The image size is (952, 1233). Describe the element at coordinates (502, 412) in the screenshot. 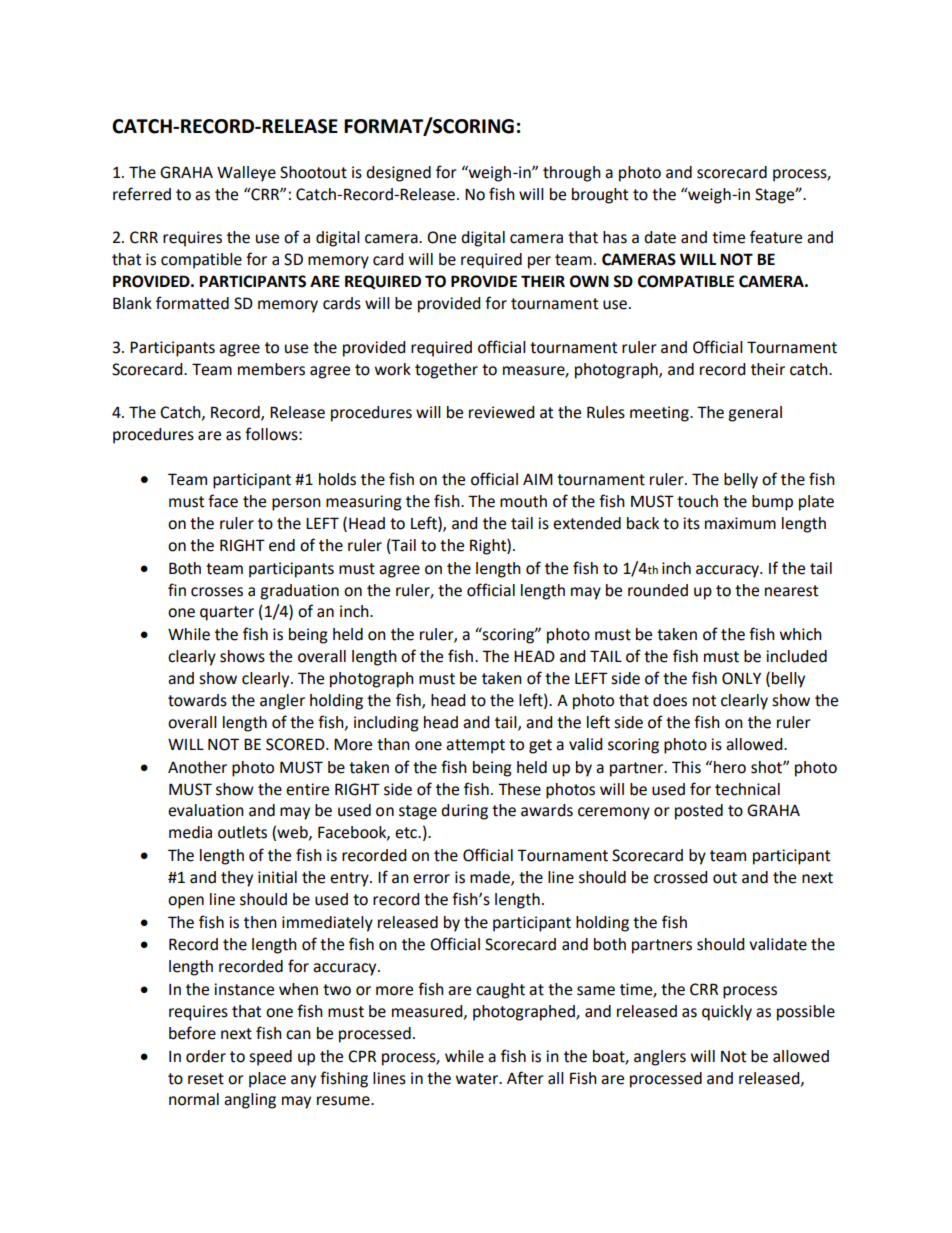

I see `reviewed` at that location.
